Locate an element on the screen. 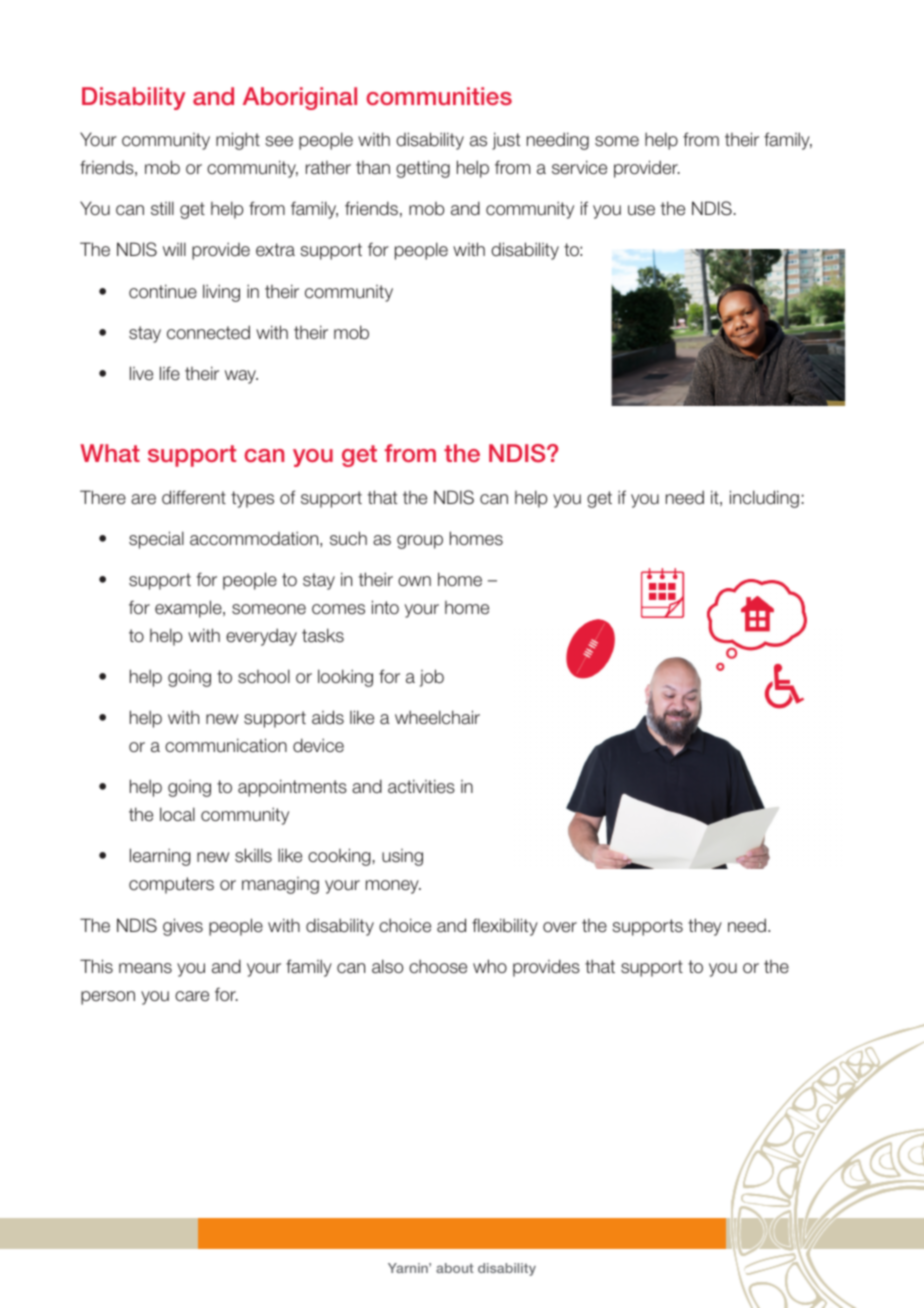 This screenshot has width=924, height=1308. life is located at coordinates (170, 373).
